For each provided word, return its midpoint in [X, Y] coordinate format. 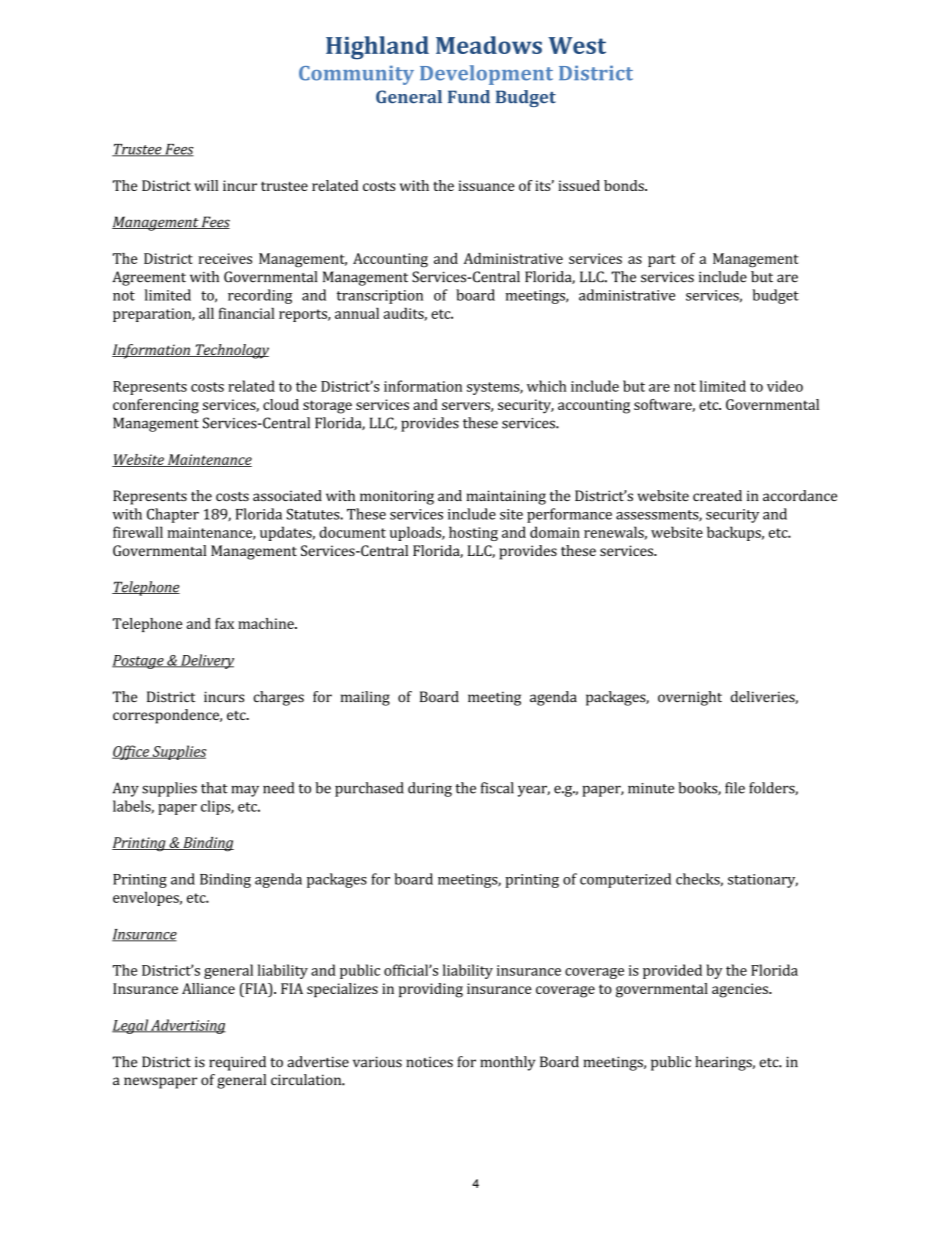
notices [429, 1062]
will [206, 185]
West [577, 45]
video [785, 386]
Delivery [206, 661]
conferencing [156, 406]
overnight [690, 698]
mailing [365, 698]
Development [486, 75]
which [547, 386]
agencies [741, 990]
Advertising [187, 1026]
